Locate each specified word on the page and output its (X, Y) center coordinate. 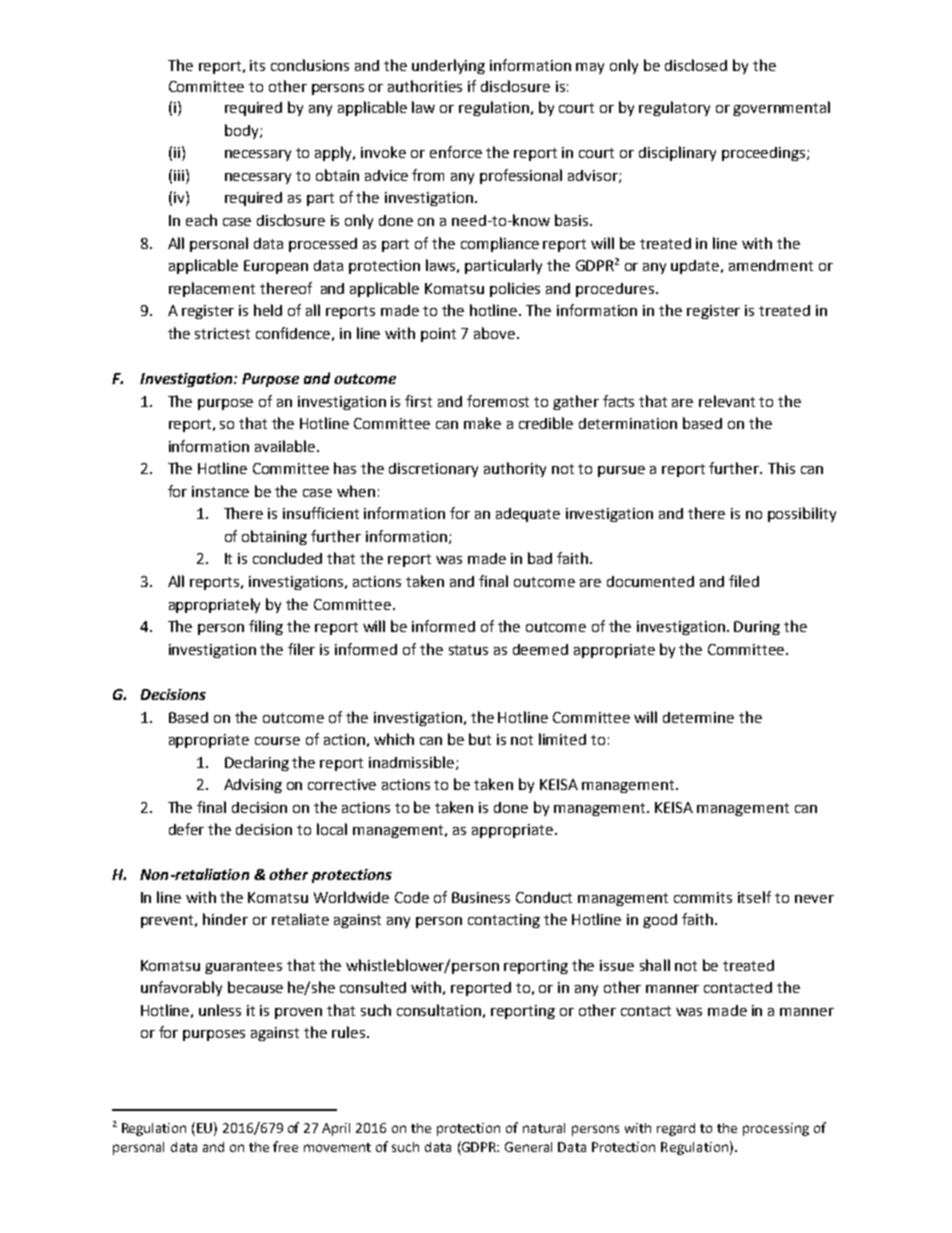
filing (266, 627)
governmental (781, 108)
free (285, 1146)
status (468, 650)
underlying (448, 66)
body (243, 131)
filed (744, 581)
